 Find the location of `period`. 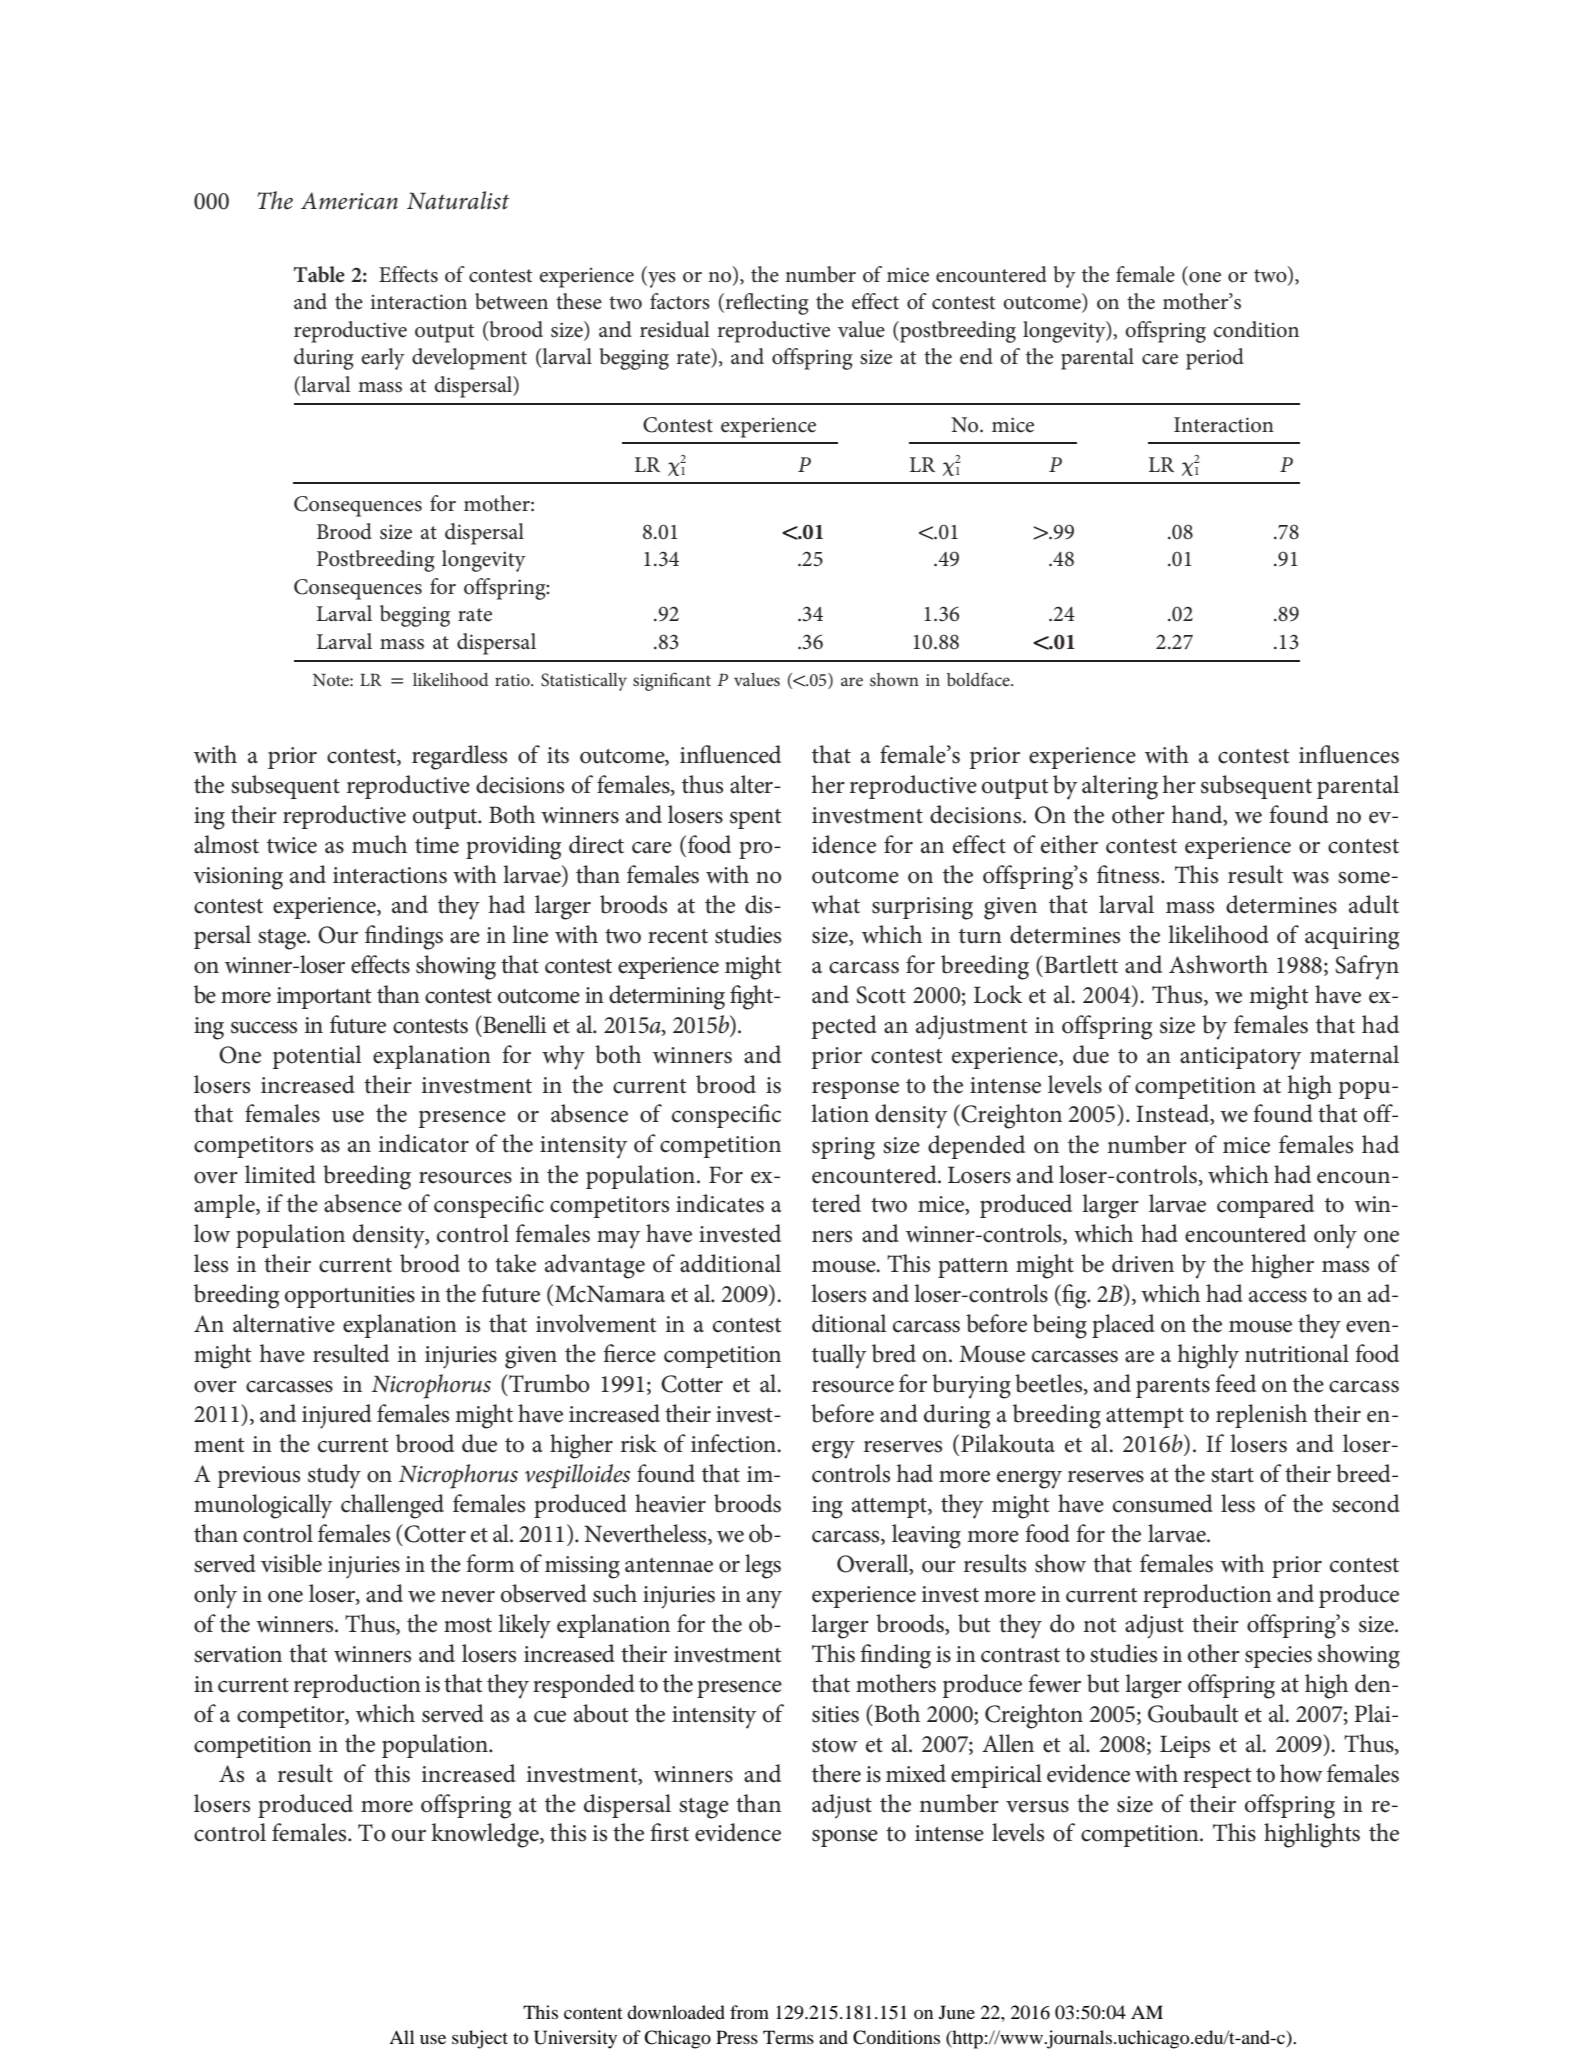

period is located at coordinates (1215, 359).
